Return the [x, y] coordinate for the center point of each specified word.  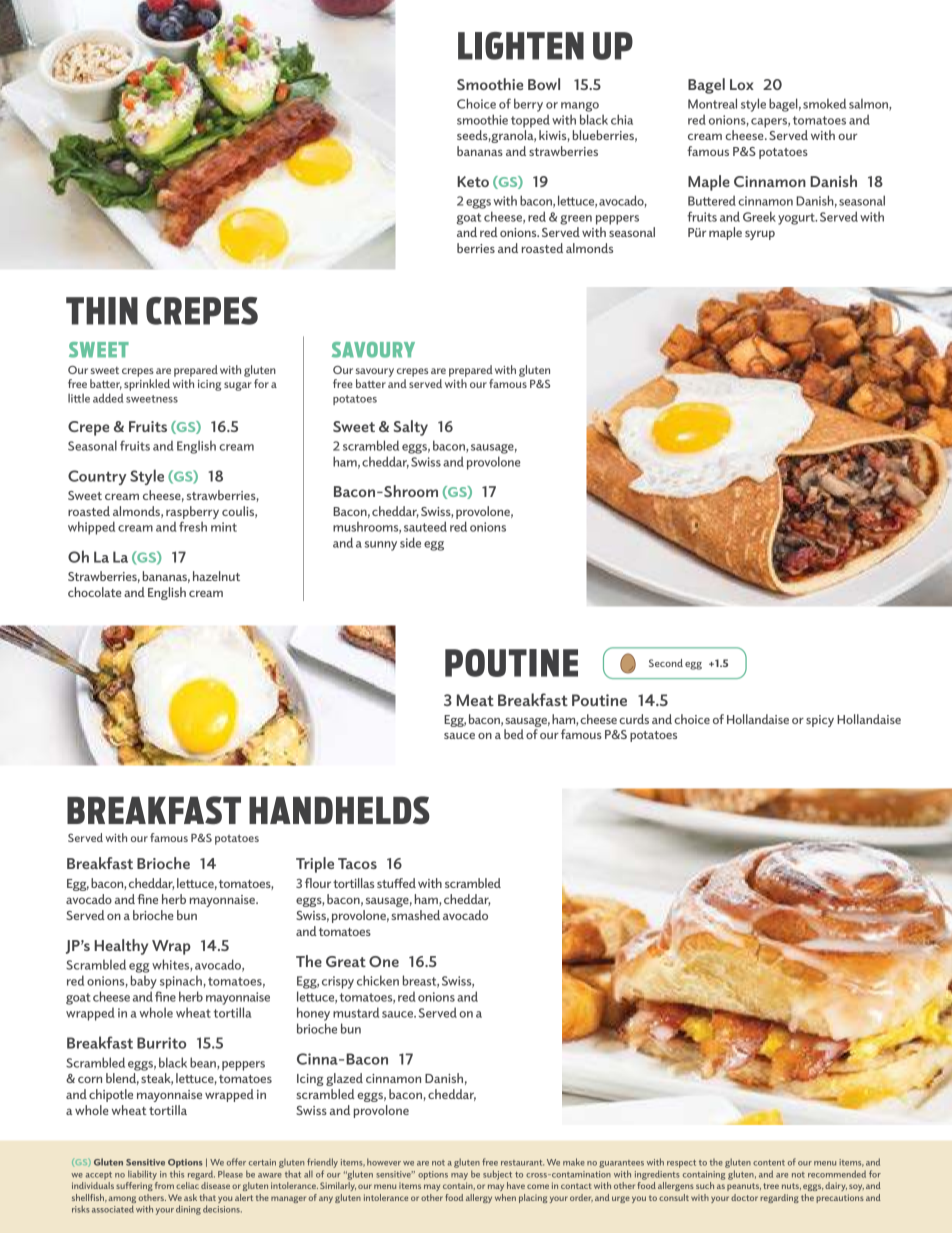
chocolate [94, 592]
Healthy [121, 947]
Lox [742, 84]
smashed [415, 915]
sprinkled [147, 385]
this [177, 1174]
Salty [411, 428]
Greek [759, 216]
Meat [475, 700]
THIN [102, 311]
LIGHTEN [521, 46]
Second [666, 663]
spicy [820, 721]
